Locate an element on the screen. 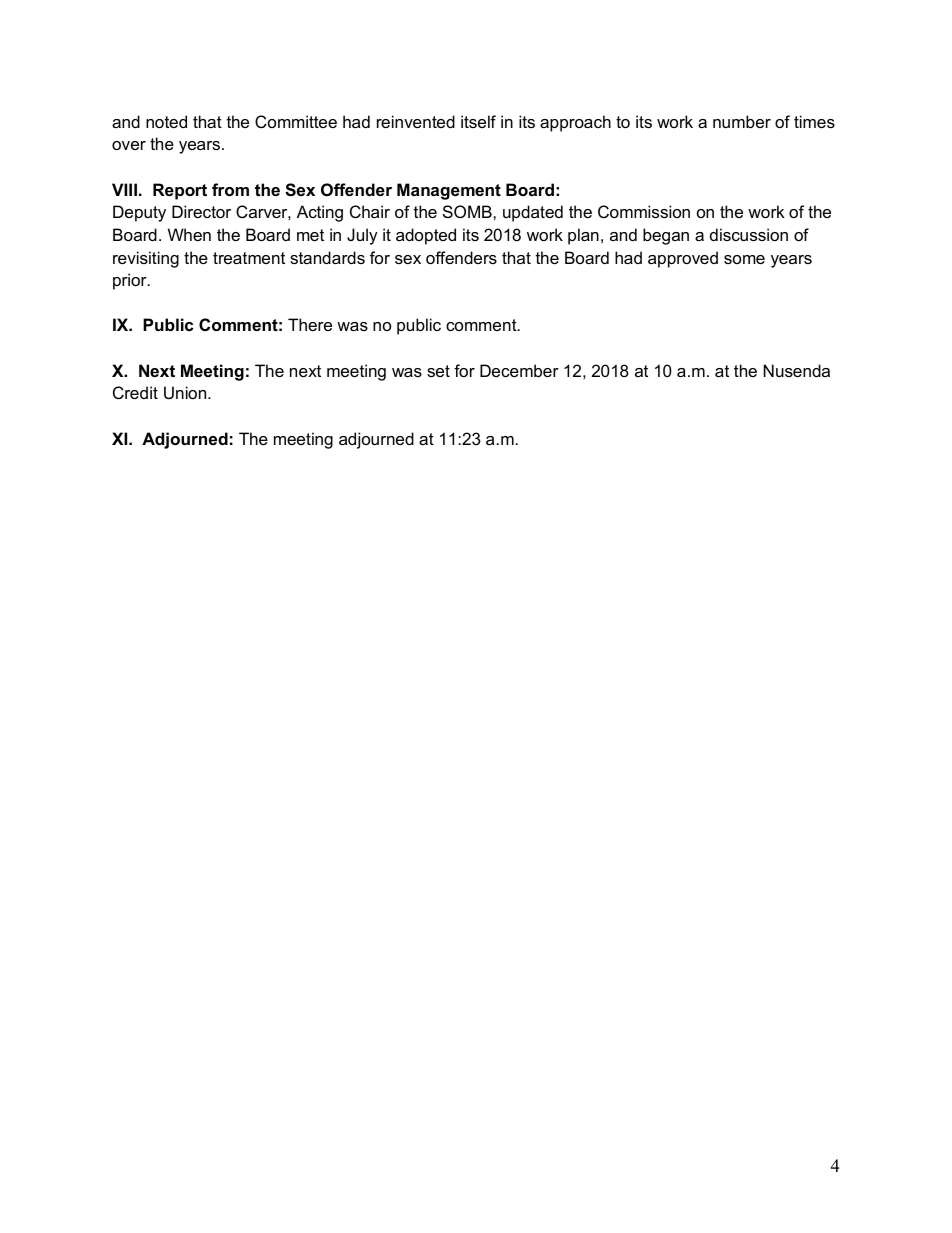 Image resolution: width=952 pixels, height=1233 pixels. adopted is located at coordinates (426, 236).
